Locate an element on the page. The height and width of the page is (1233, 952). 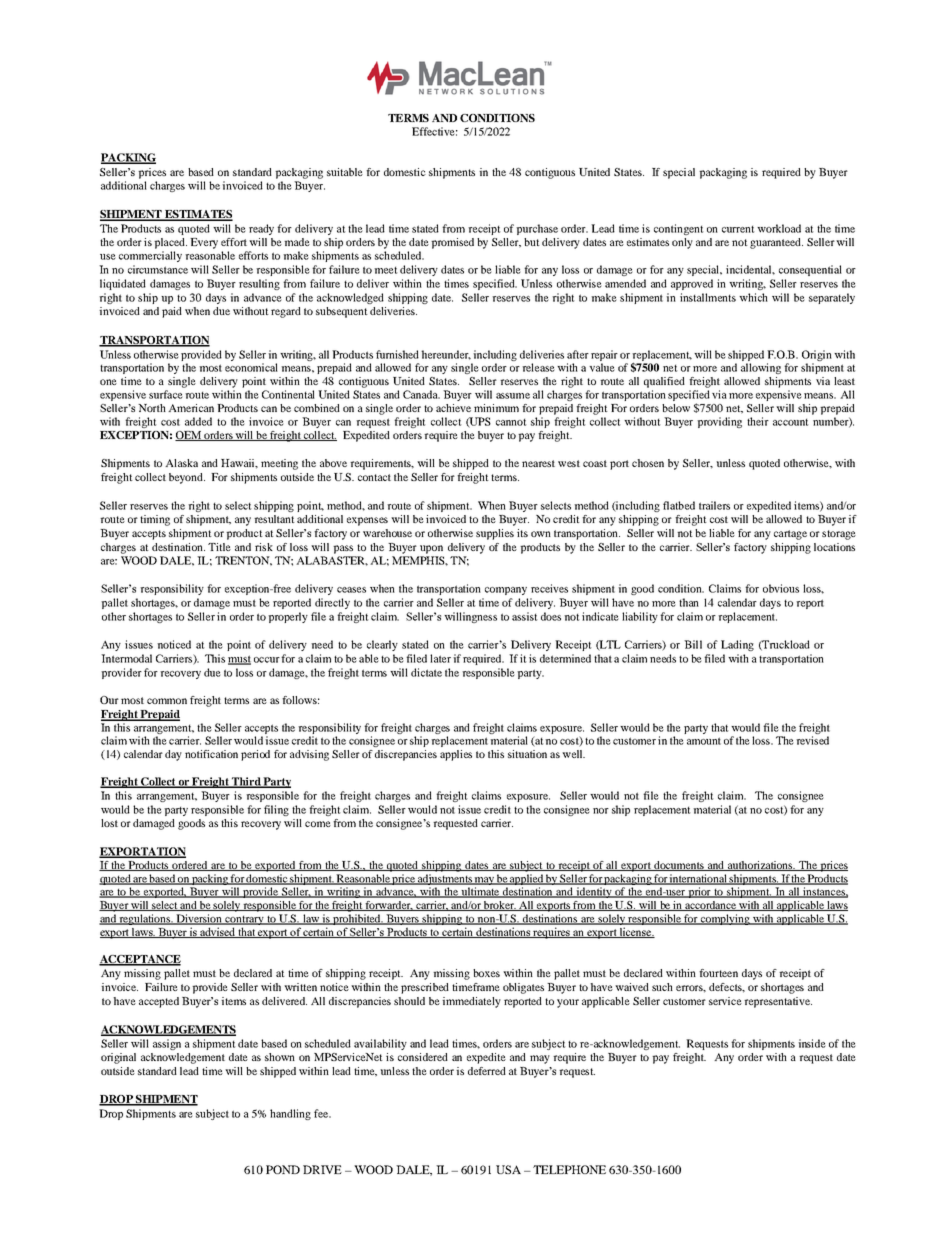
POND is located at coordinates (283, 1169).
